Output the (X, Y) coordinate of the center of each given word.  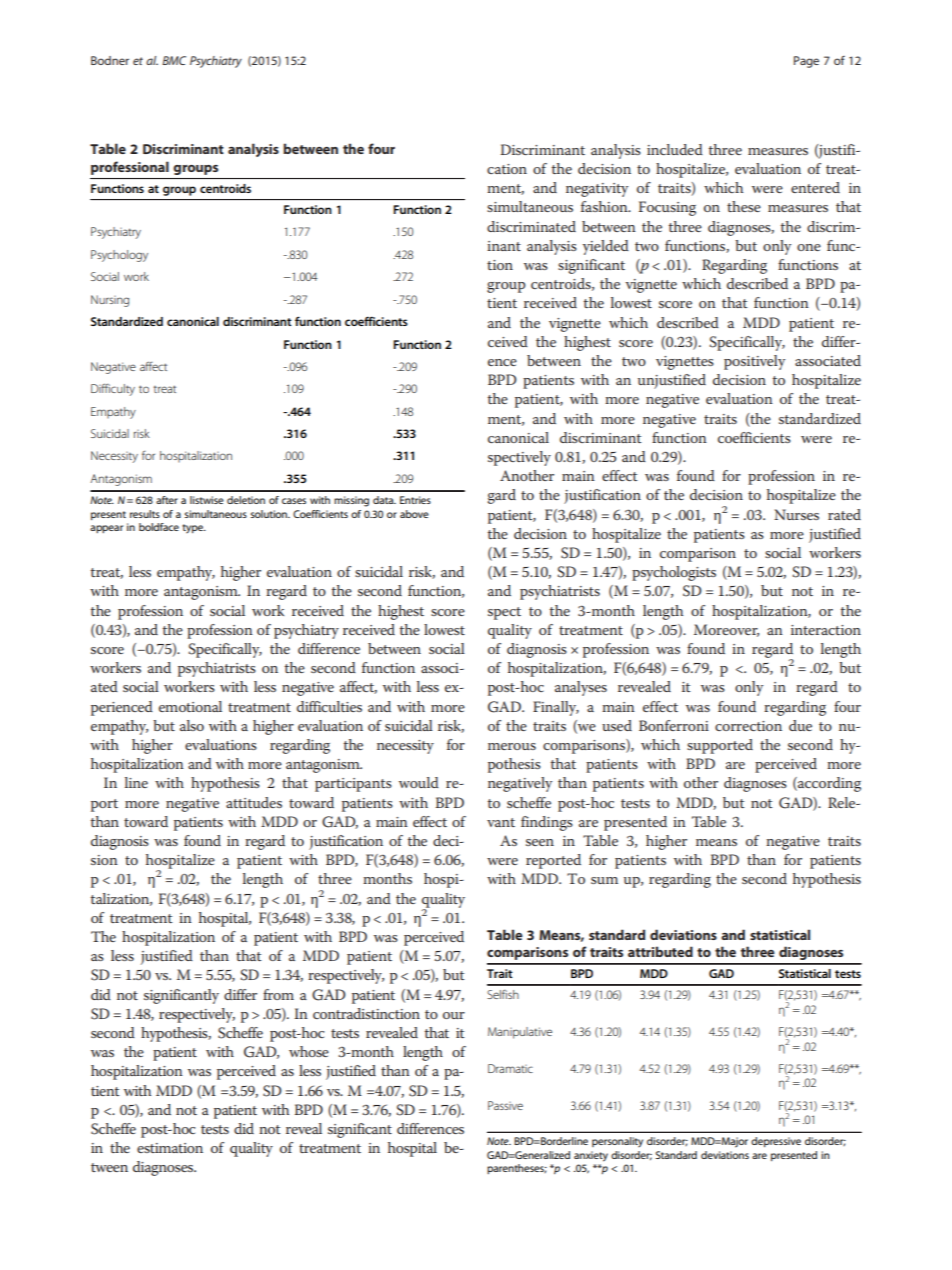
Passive (505, 1105)
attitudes (254, 802)
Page (806, 62)
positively (754, 362)
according (828, 784)
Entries (415, 500)
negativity (597, 190)
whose (309, 1051)
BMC (174, 60)
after (167, 500)
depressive (776, 1142)
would (419, 782)
